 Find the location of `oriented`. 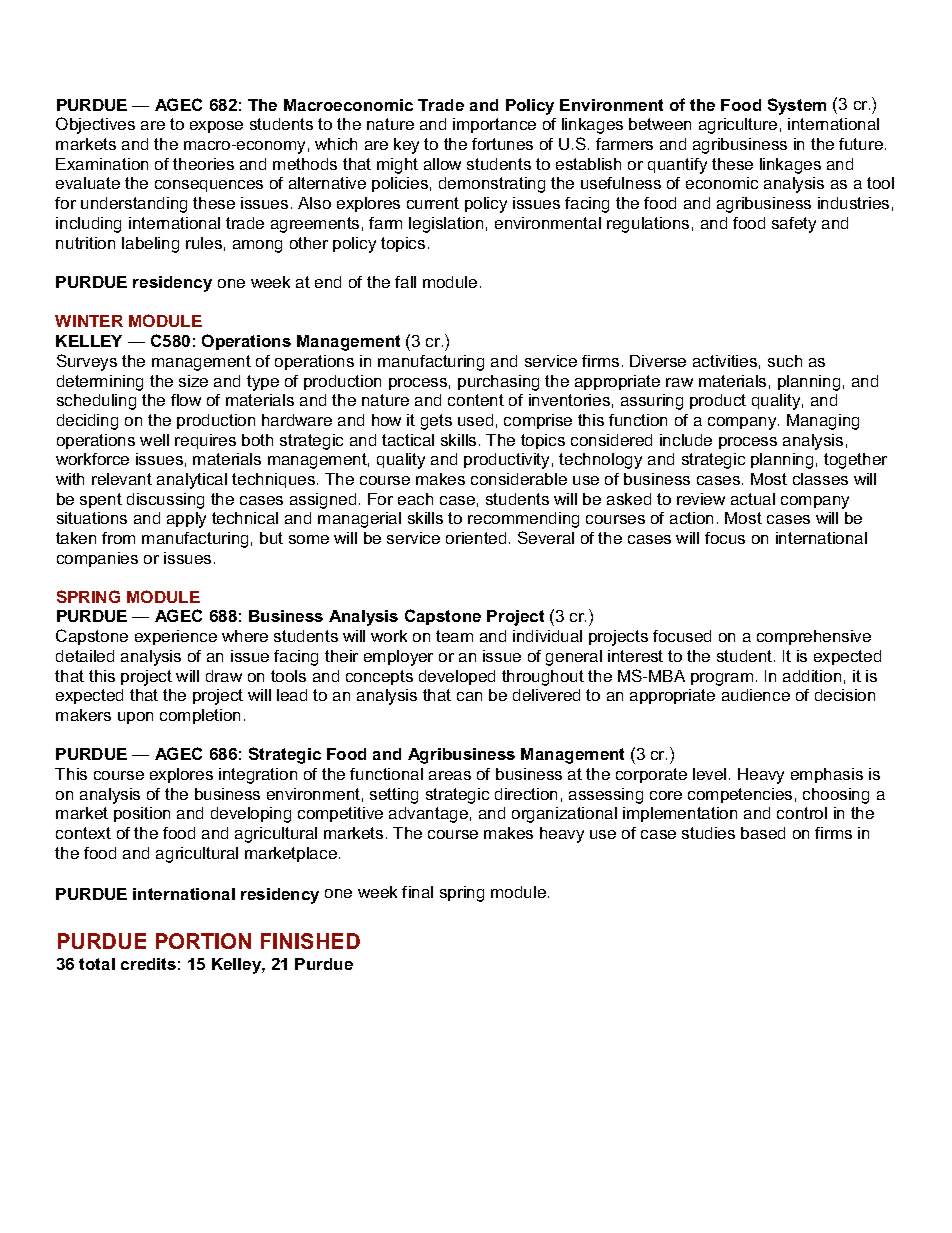

oriented is located at coordinates (476, 538).
